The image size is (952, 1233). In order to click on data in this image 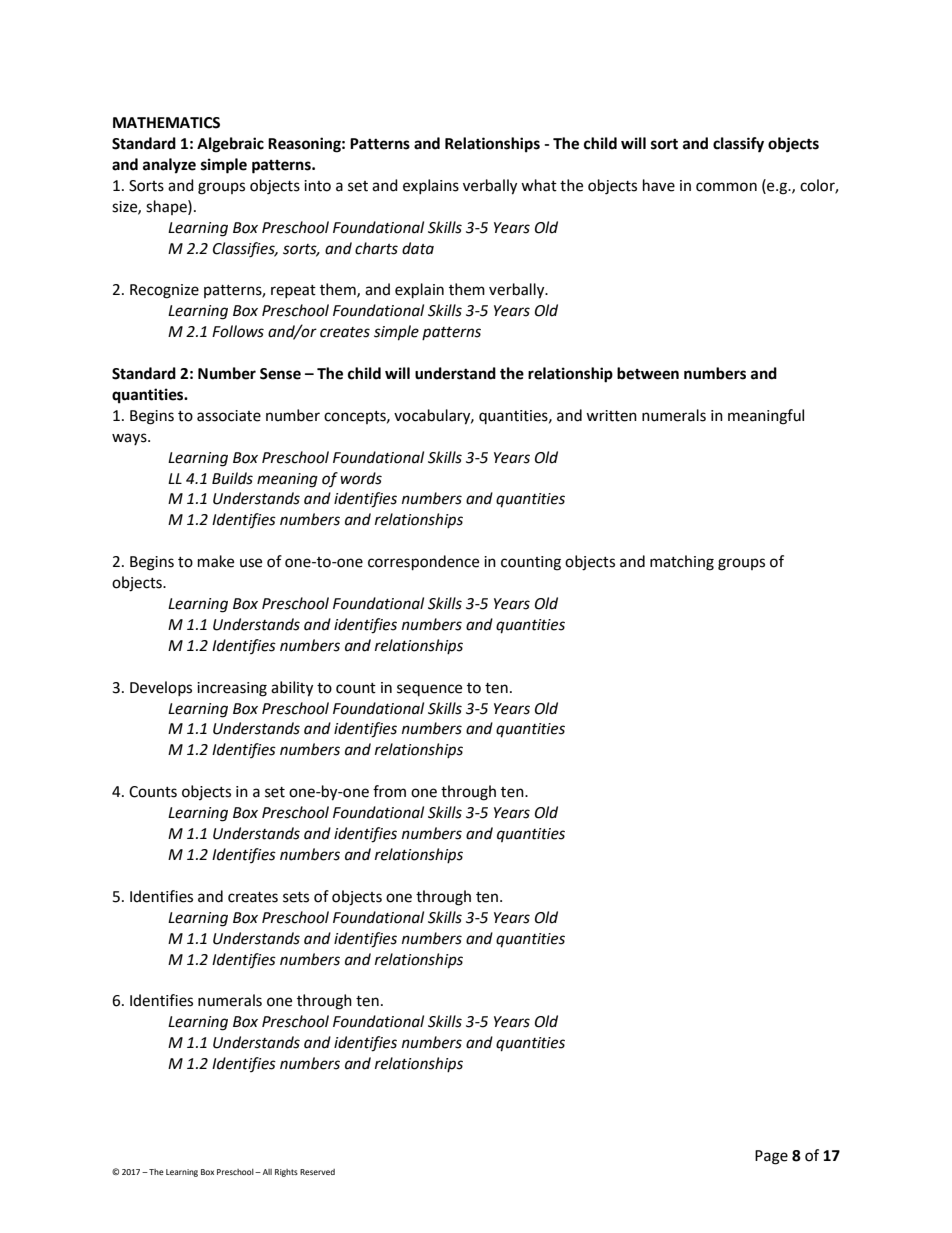, I will do `click(418, 248)`.
